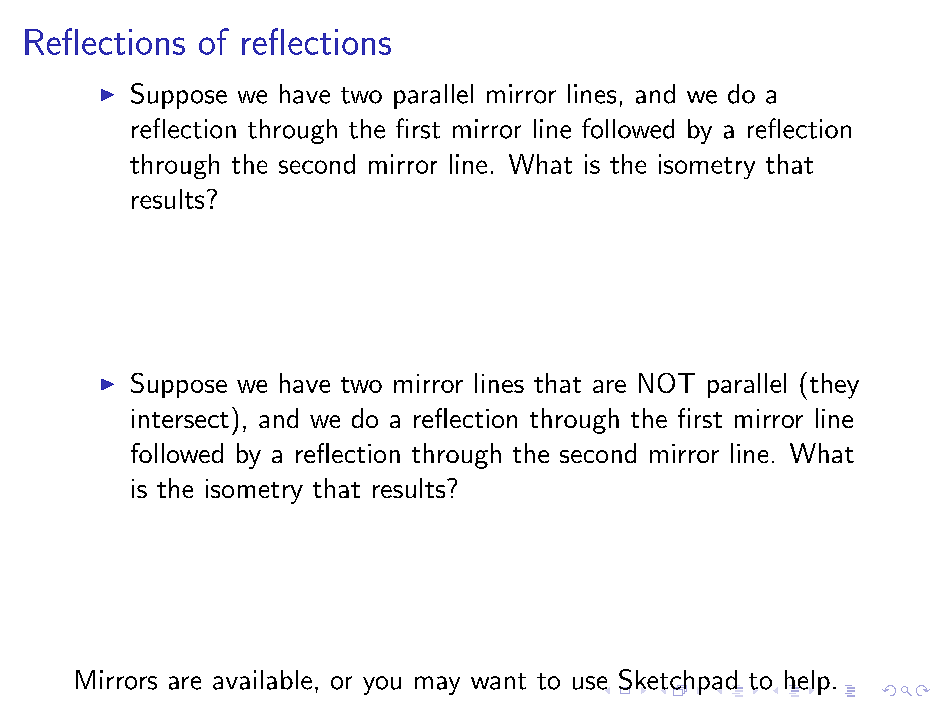 The height and width of the image is (705, 939). I want to click on intersect, so click(180, 418).
